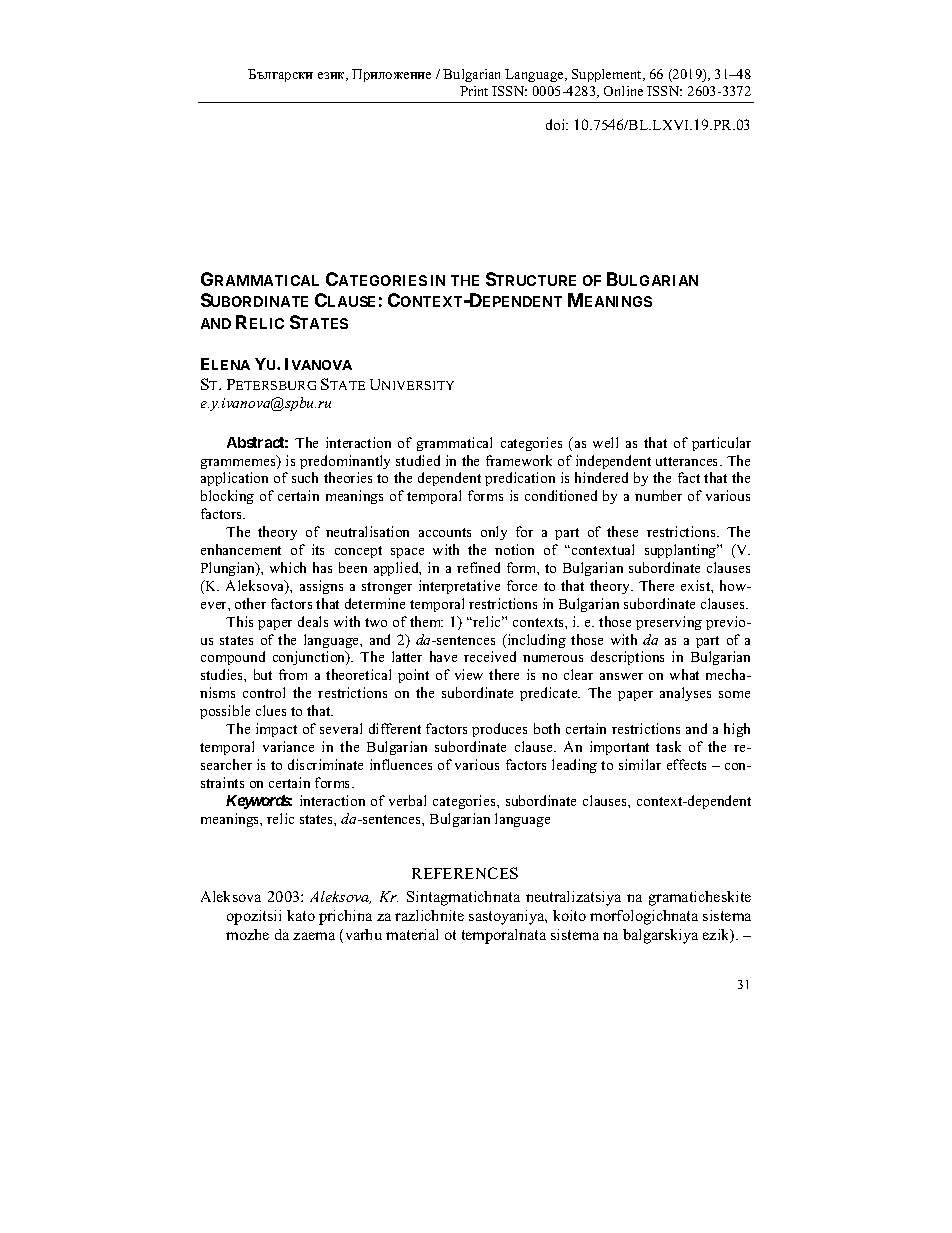 Image resolution: width=952 pixels, height=1233 pixels. What do you see at coordinates (305, 477) in the document?
I see `such` at bounding box center [305, 477].
